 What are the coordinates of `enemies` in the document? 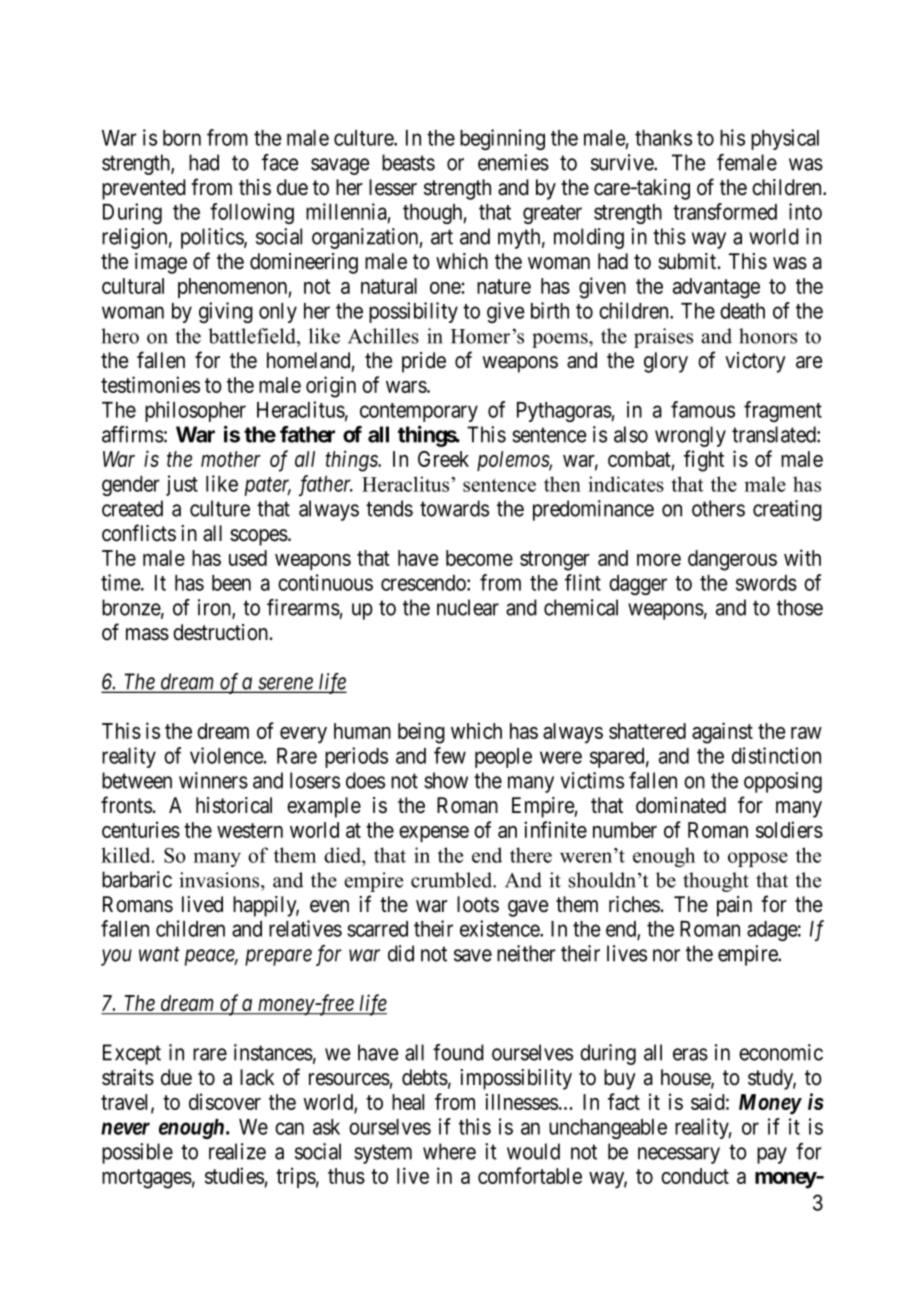 It's located at (513, 162).
